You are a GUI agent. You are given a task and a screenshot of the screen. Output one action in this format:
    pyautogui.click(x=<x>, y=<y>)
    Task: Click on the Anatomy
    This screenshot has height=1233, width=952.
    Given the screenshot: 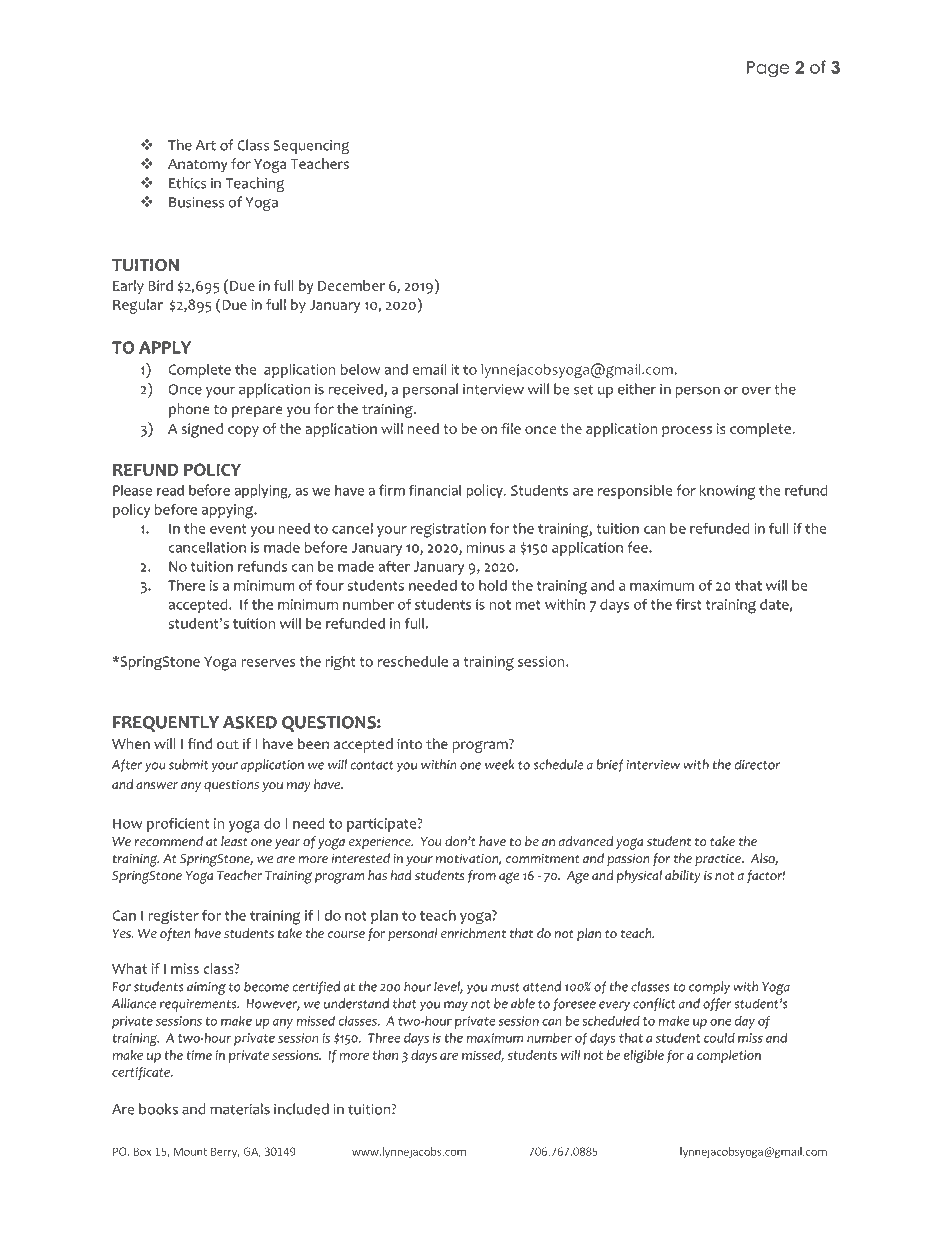 What is the action you would take?
    pyautogui.click(x=198, y=165)
